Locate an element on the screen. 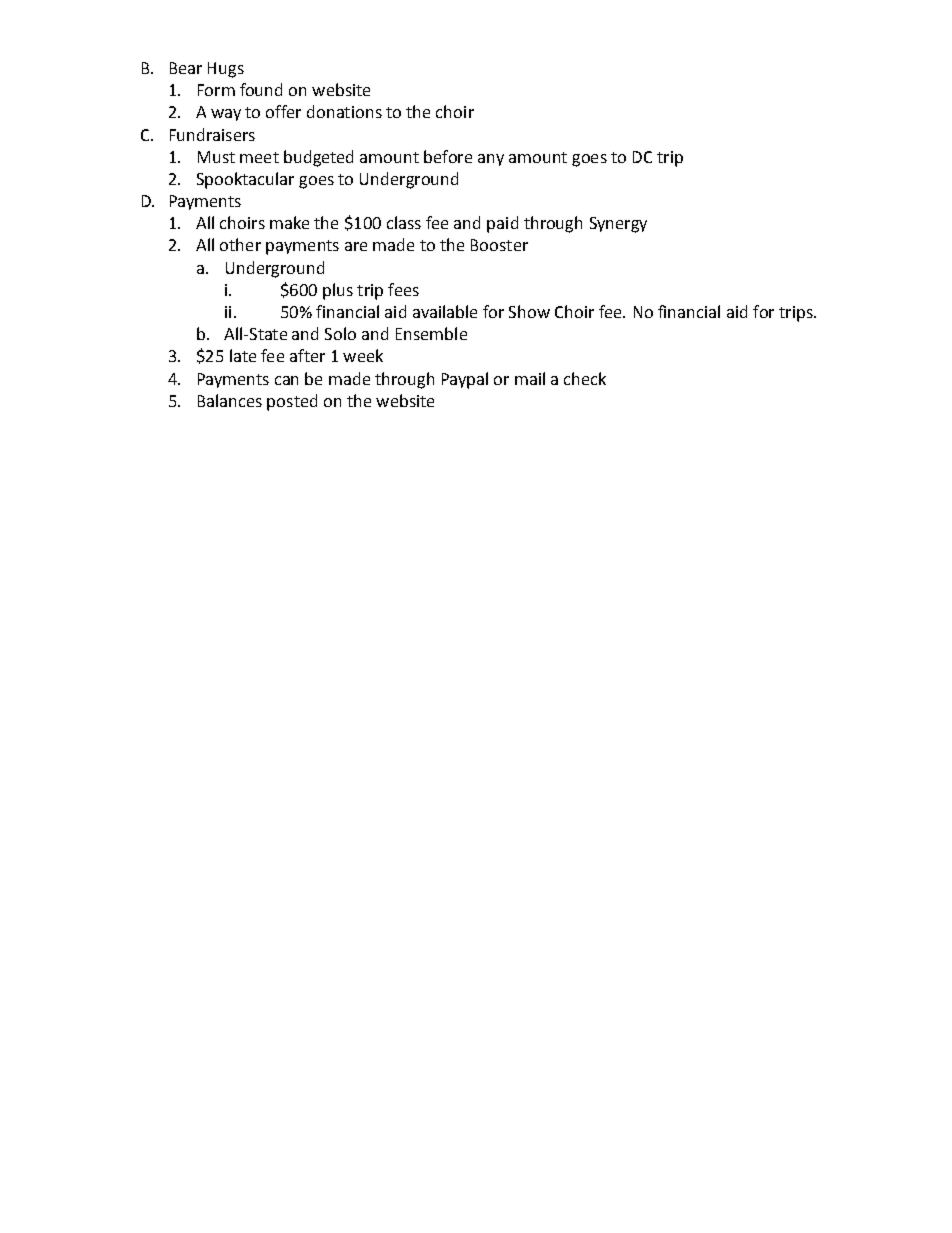  Must is located at coordinates (216, 157).
